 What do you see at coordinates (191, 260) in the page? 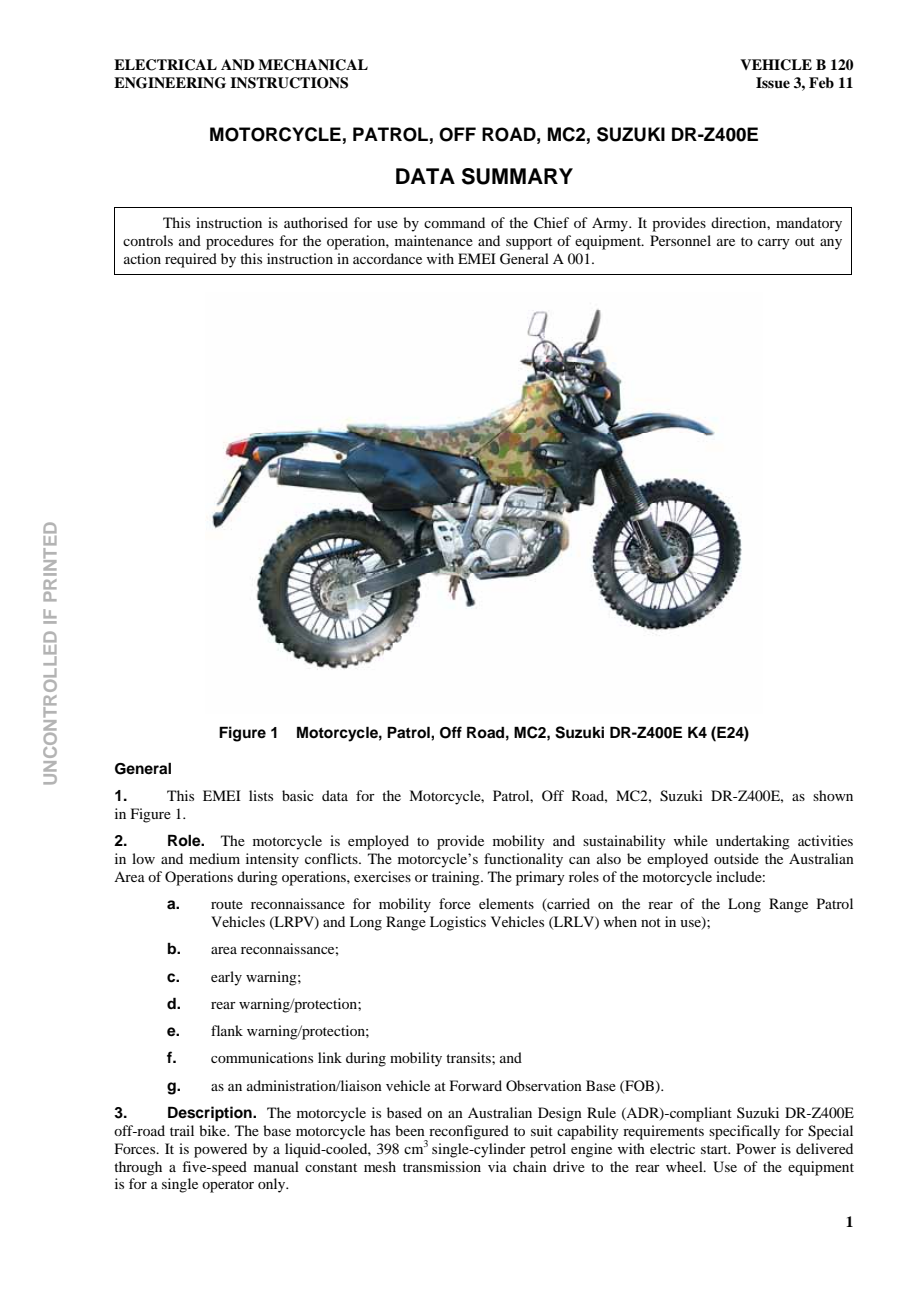
I see `required` at bounding box center [191, 260].
